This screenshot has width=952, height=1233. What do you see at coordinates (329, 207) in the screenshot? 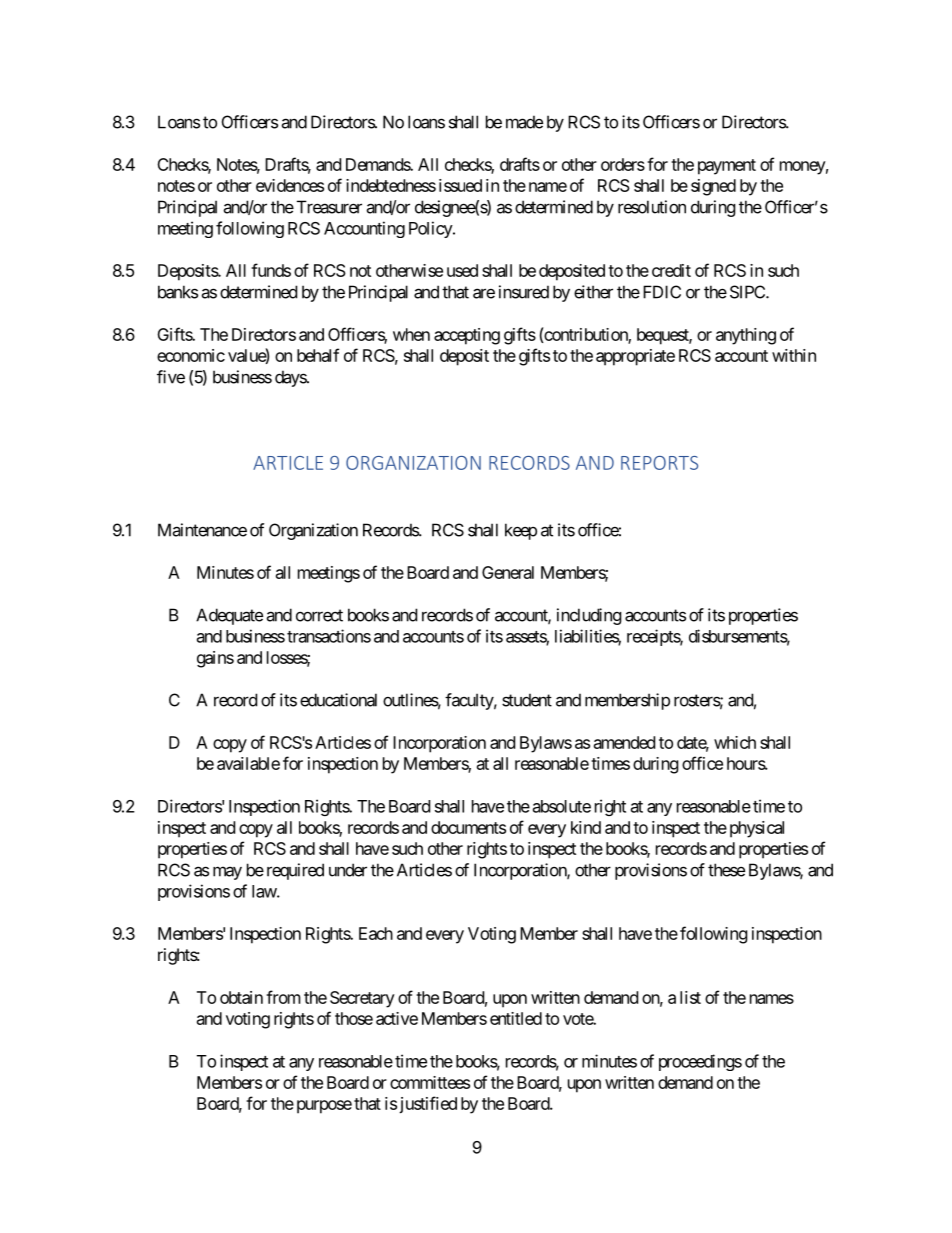
I see `Treasurer` at bounding box center [329, 207].
